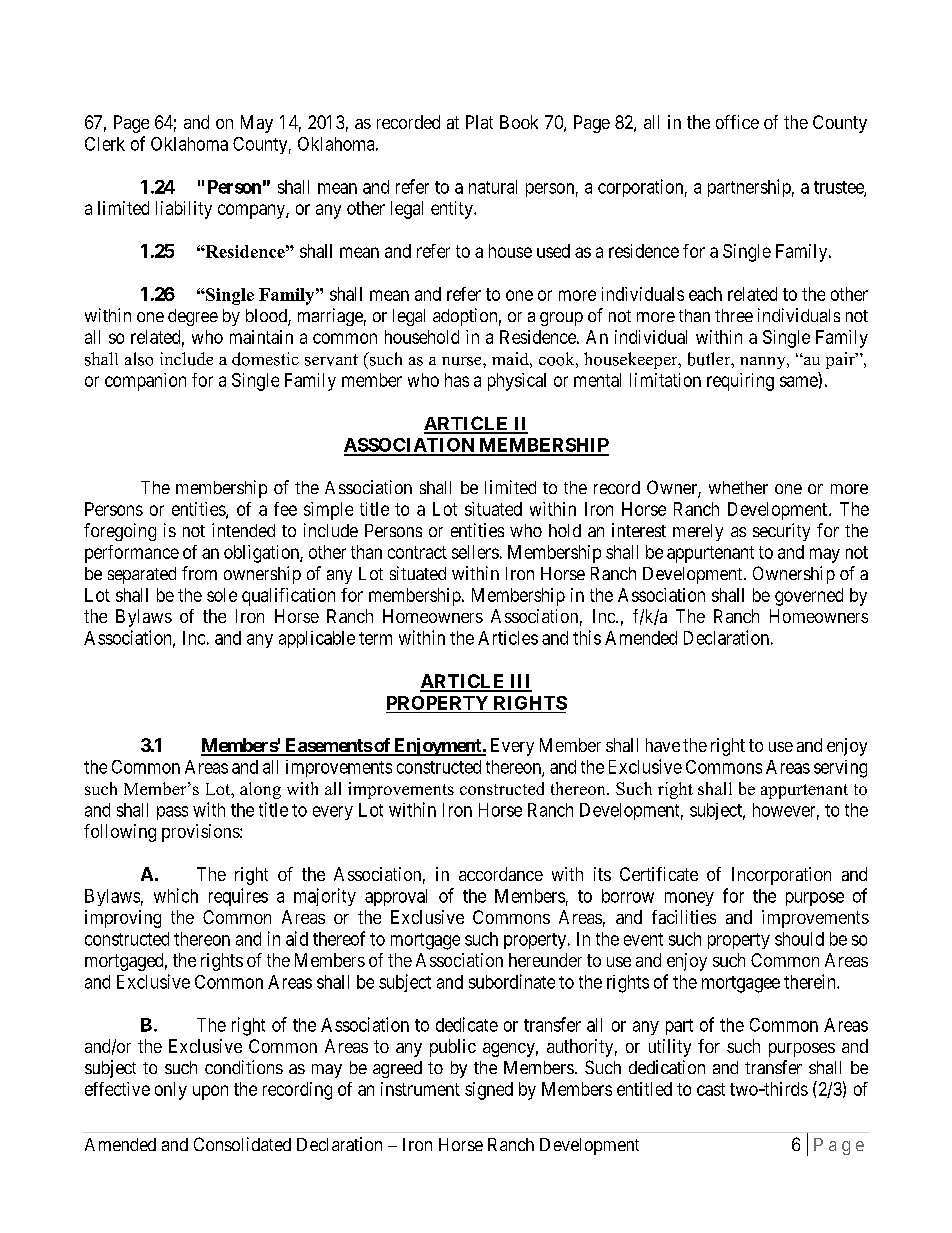 This screenshot has width=952, height=1233. Describe the element at coordinates (479, 122) in the screenshot. I see `Plat` at that location.
